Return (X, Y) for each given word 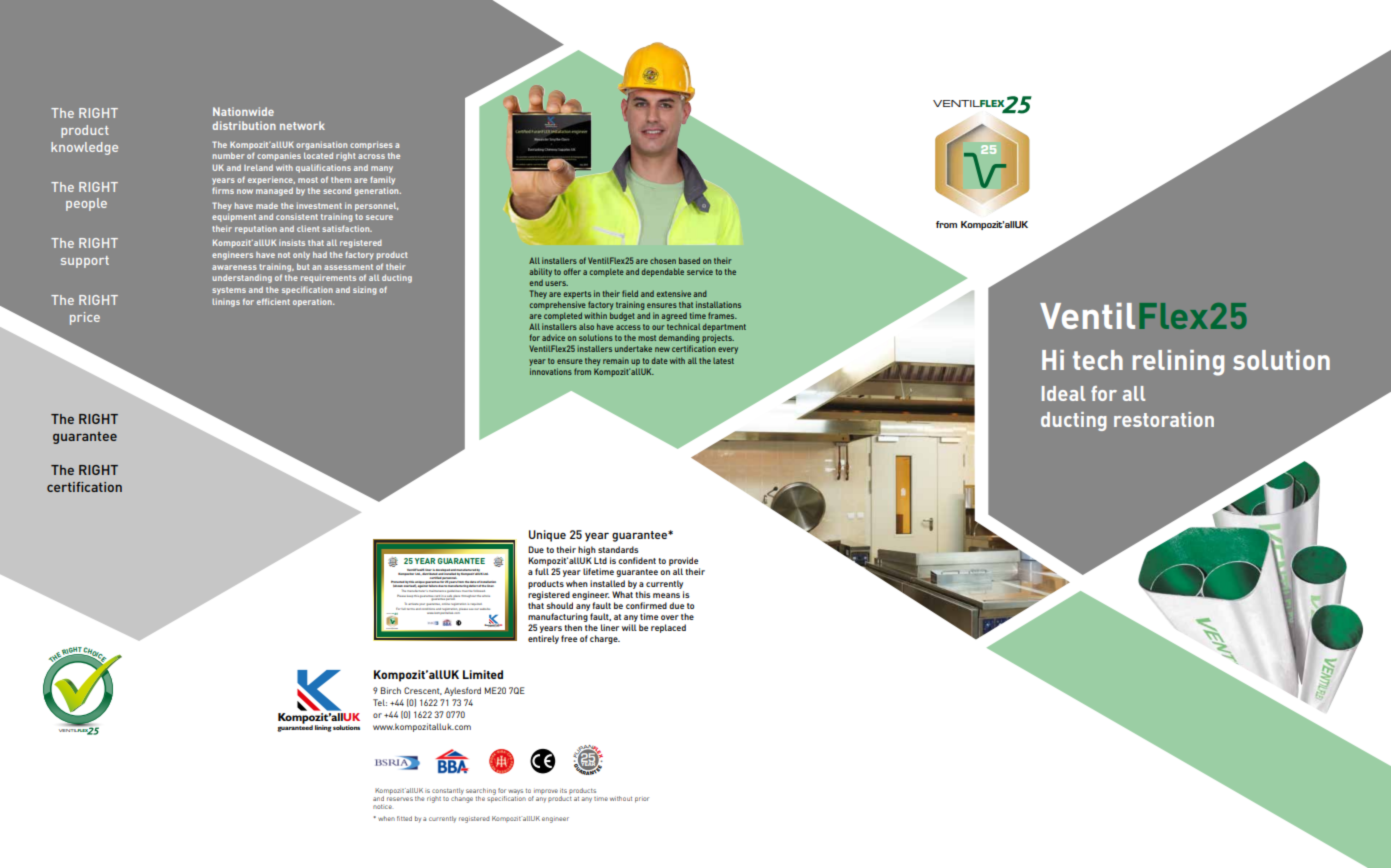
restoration (1164, 419)
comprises (371, 145)
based (689, 260)
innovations (551, 371)
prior (642, 800)
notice (382, 807)
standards (618, 549)
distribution (244, 125)
